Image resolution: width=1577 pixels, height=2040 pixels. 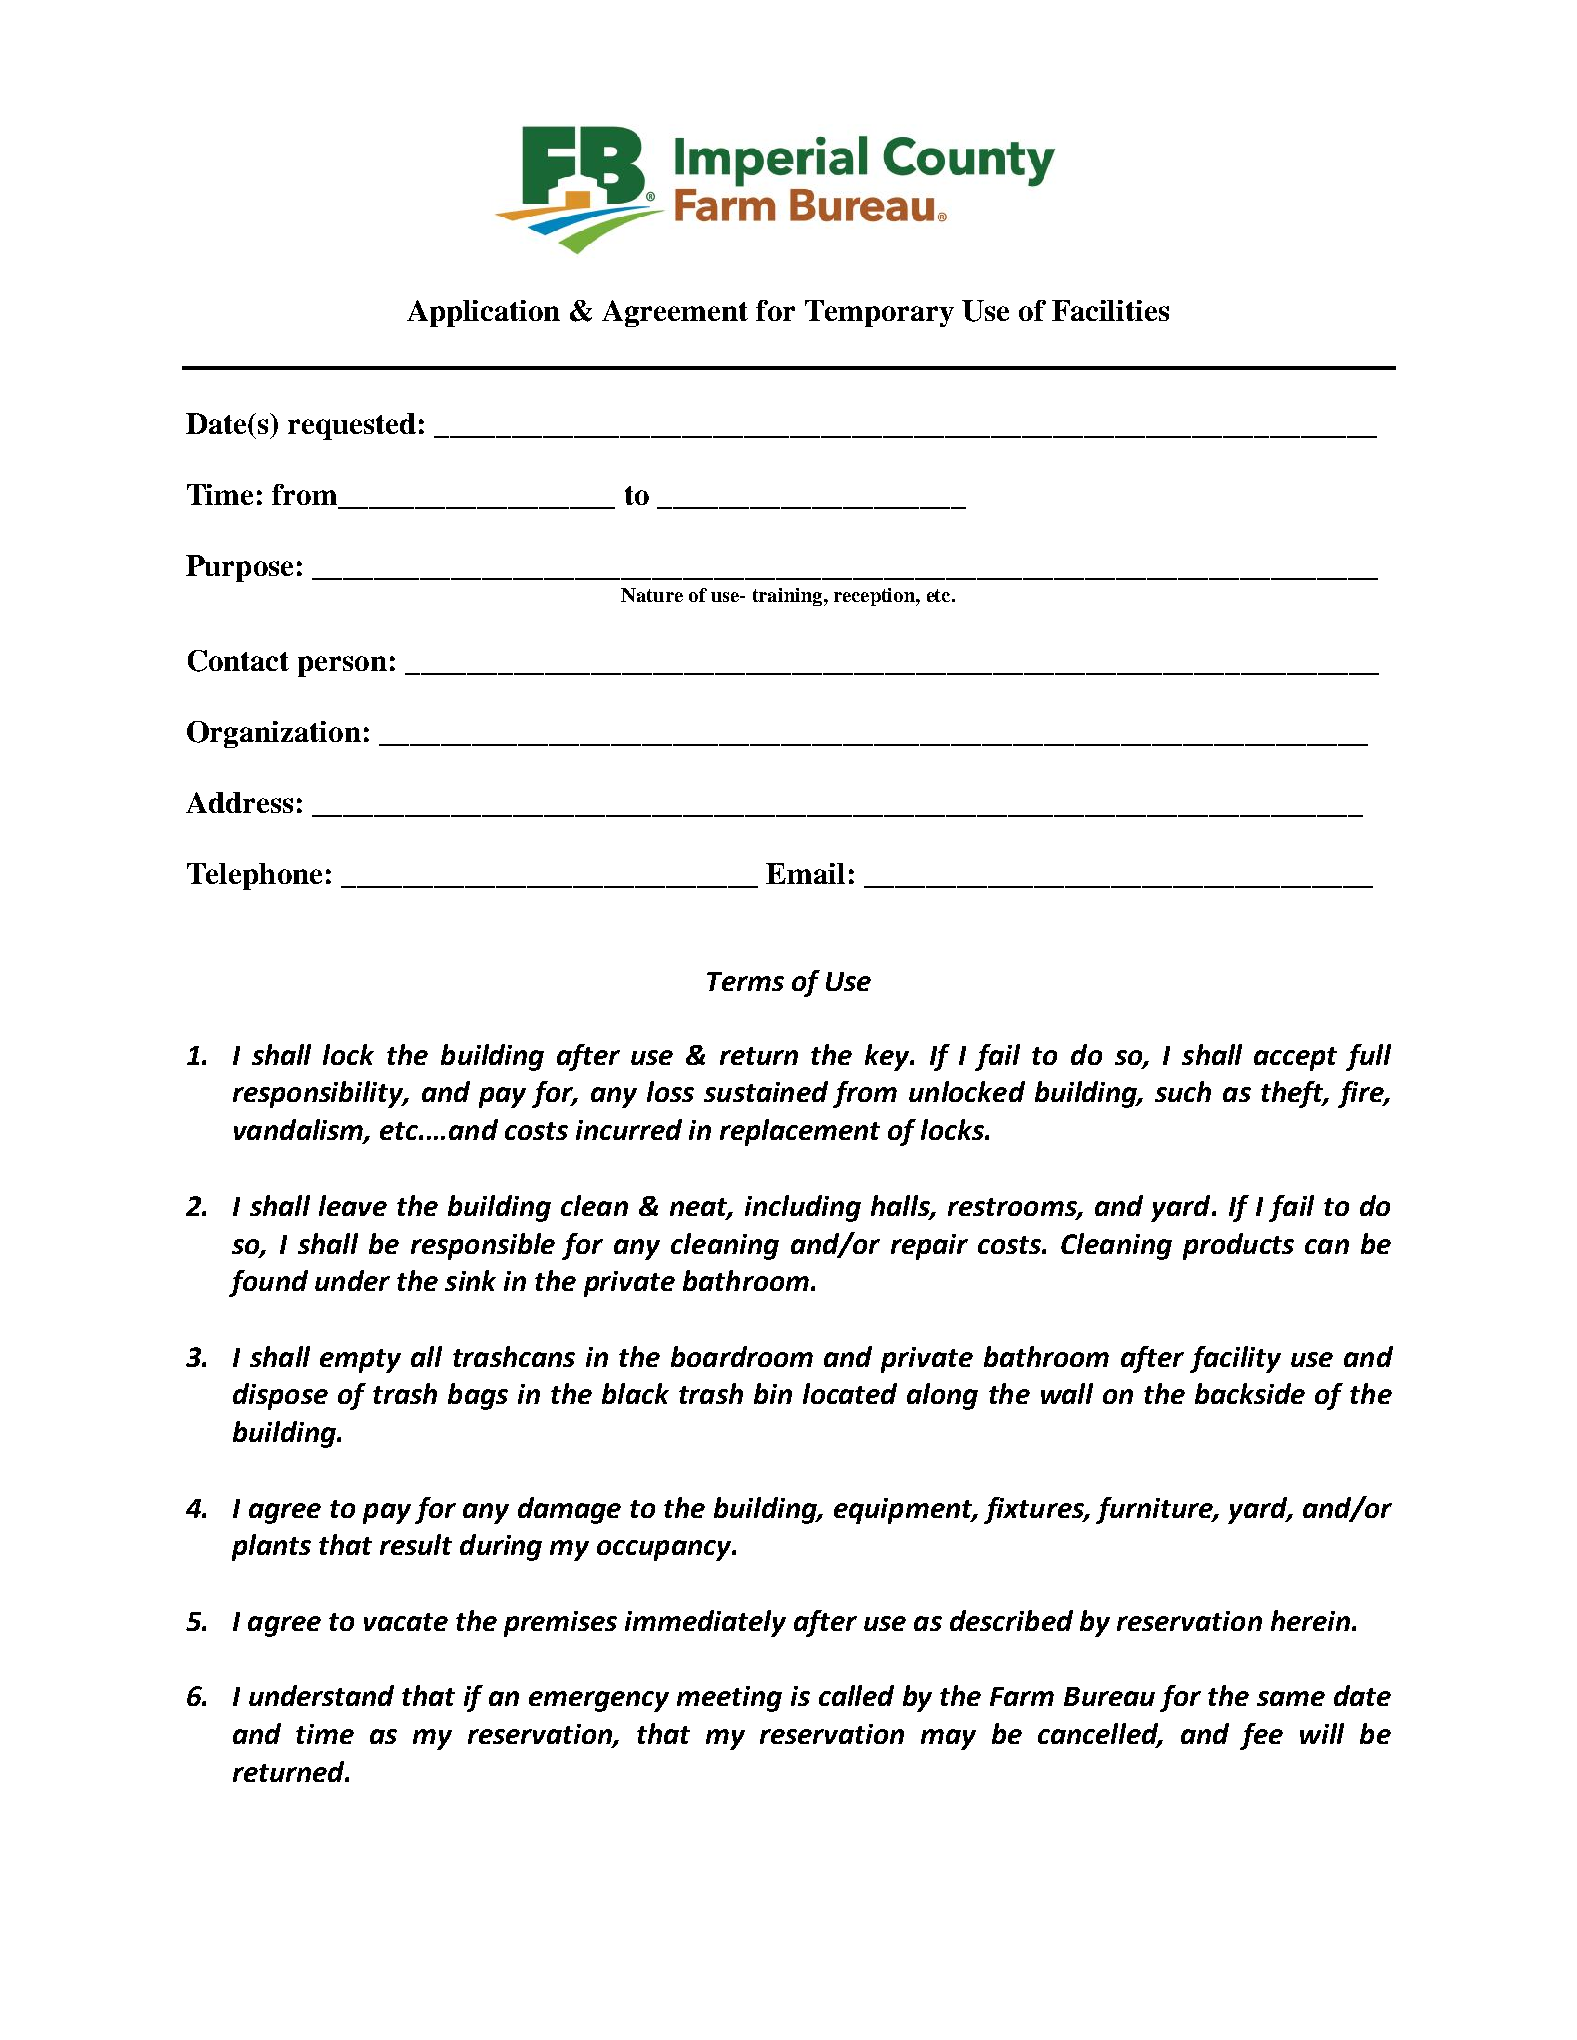 I want to click on vacate, so click(x=406, y=1622).
